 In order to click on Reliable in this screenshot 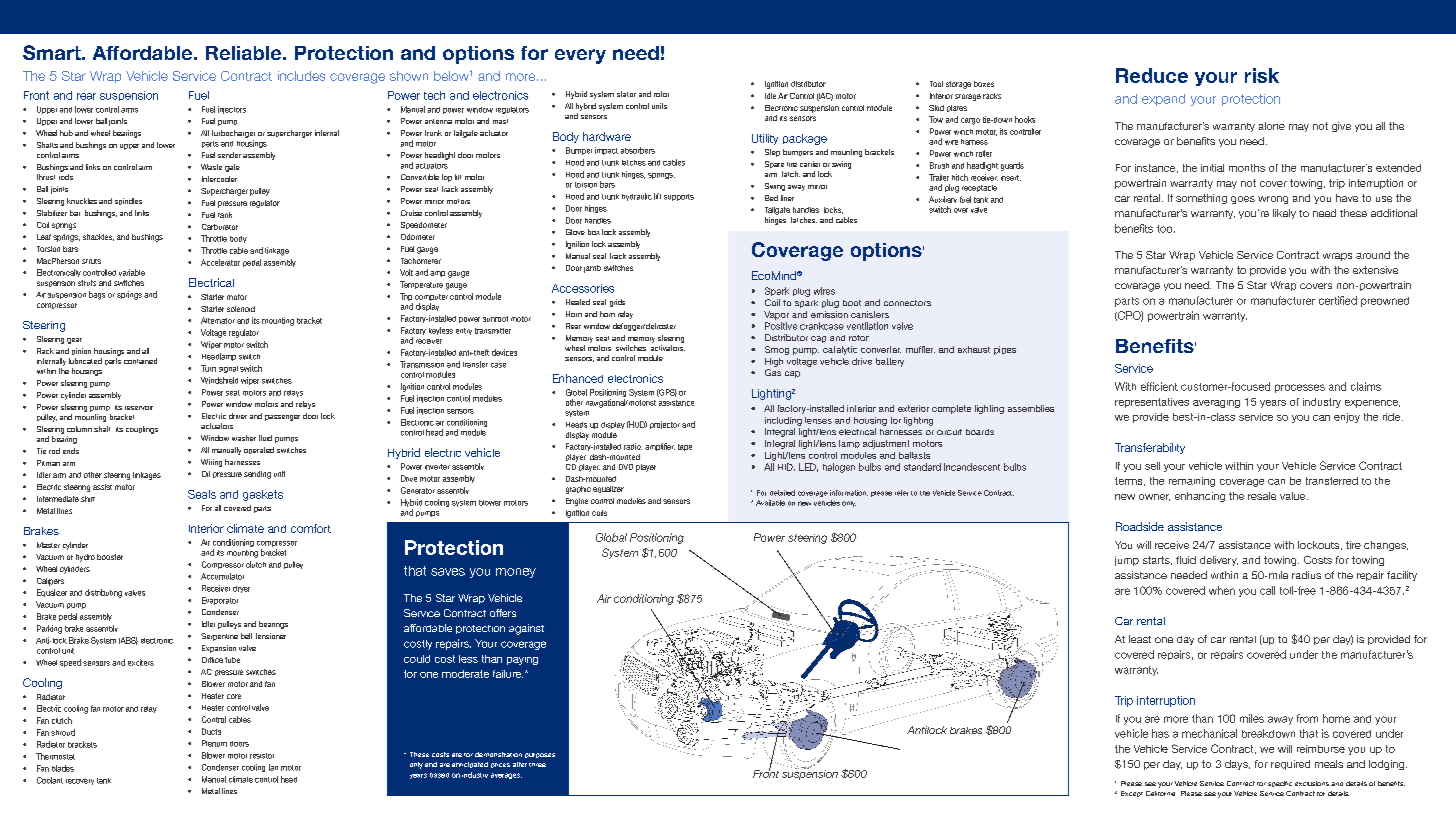, I will do `click(245, 53)`.
